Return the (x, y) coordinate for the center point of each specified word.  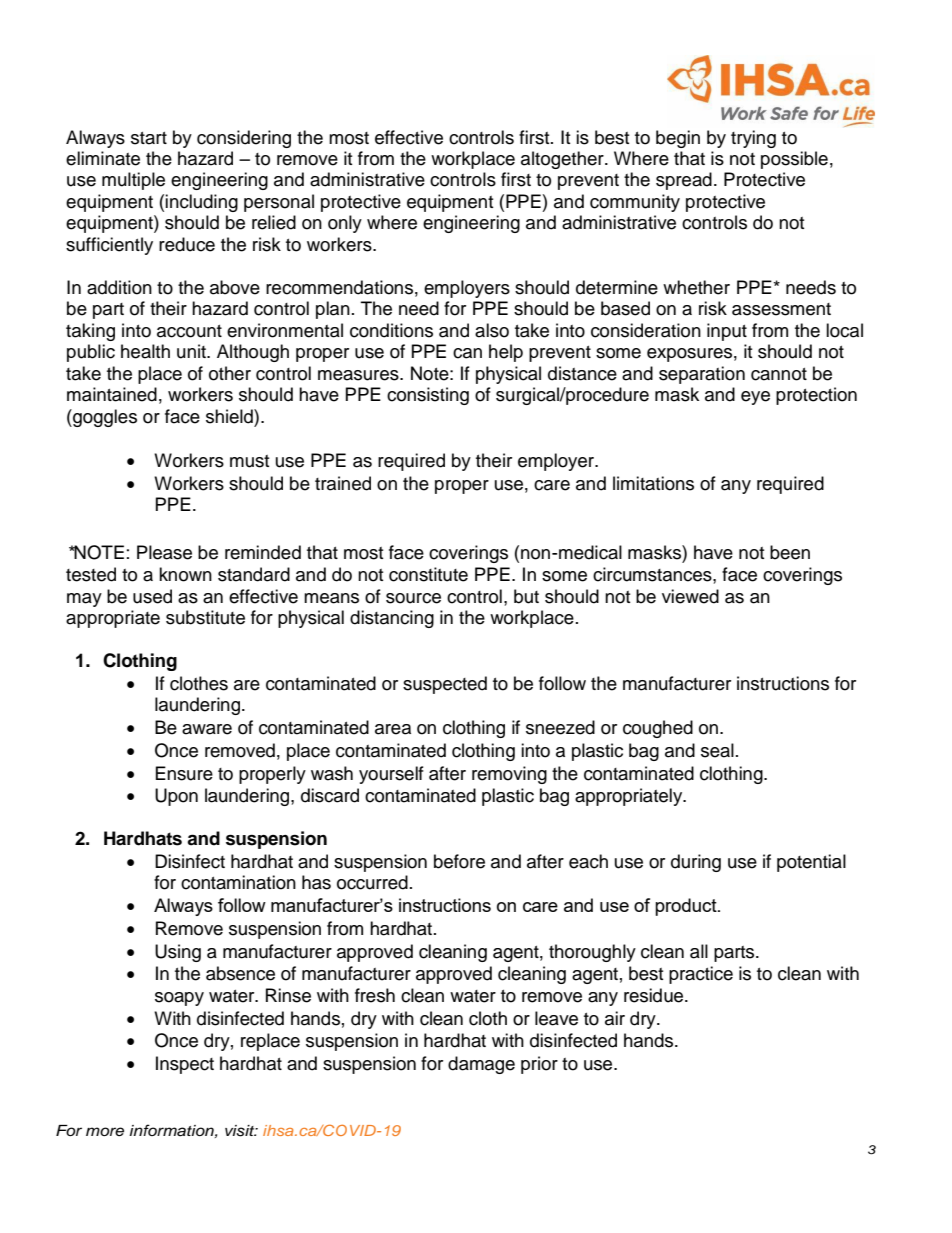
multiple (133, 181)
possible (794, 160)
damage (481, 1065)
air (615, 1018)
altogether (563, 160)
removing (509, 775)
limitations (653, 483)
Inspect (185, 1065)
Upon (176, 797)
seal (717, 750)
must (249, 461)
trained (343, 483)
